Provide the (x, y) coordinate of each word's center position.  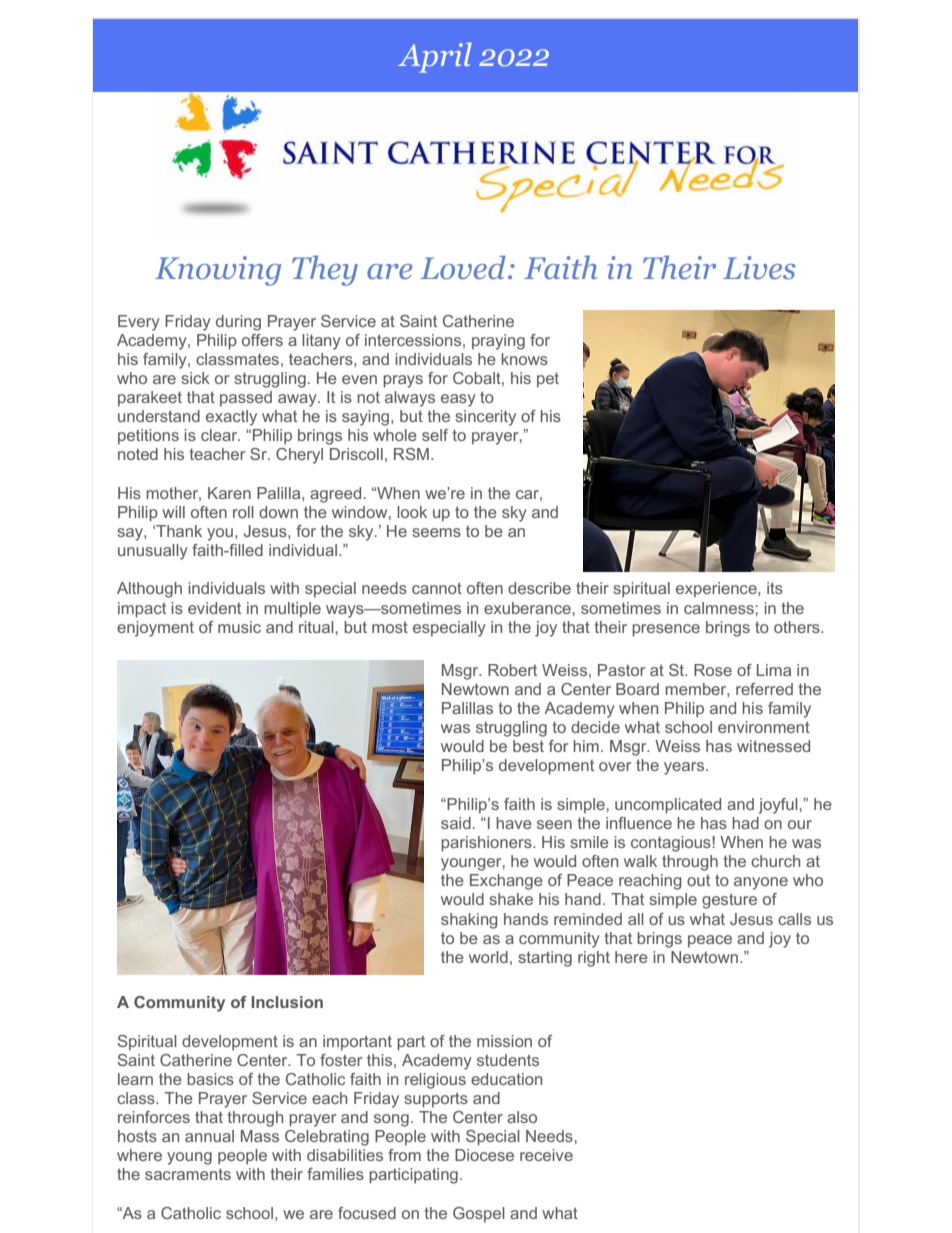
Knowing (218, 271)
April (435, 57)
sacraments (188, 1174)
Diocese (484, 1155)
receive (546, 1155)
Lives (759, 268)
